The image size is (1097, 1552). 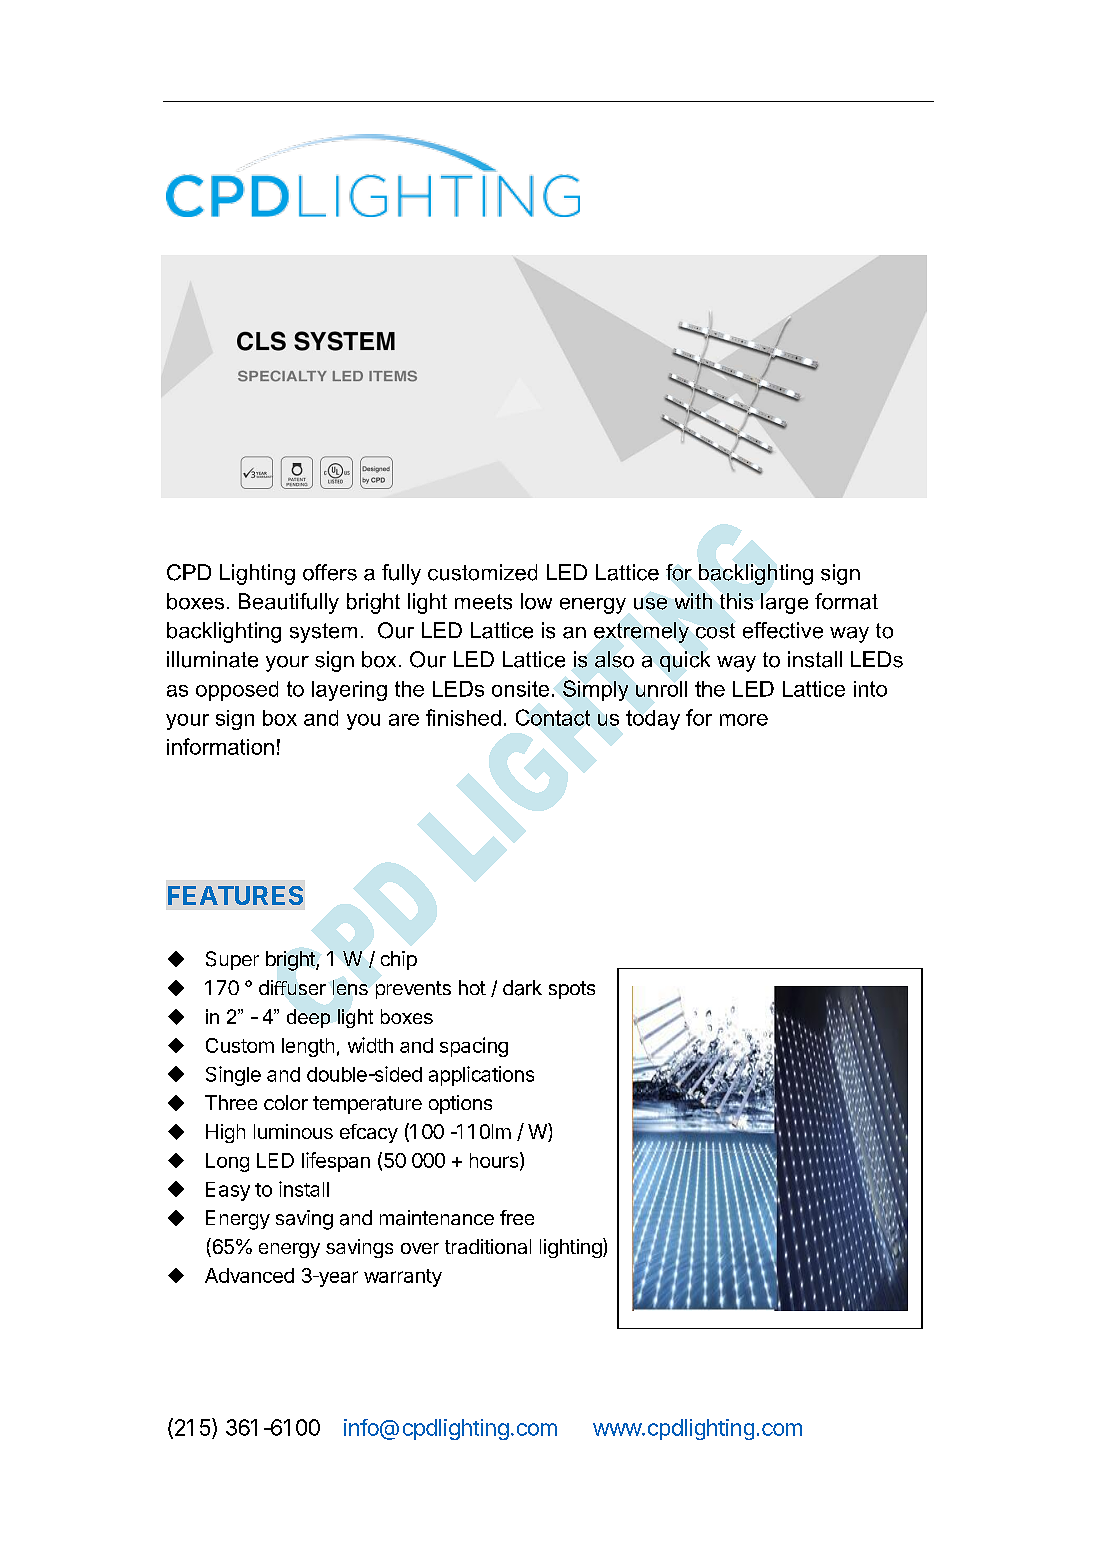 What do you see at coordinates (536, 601) in the document?
I see `low` at bounding box center [536, 601].
